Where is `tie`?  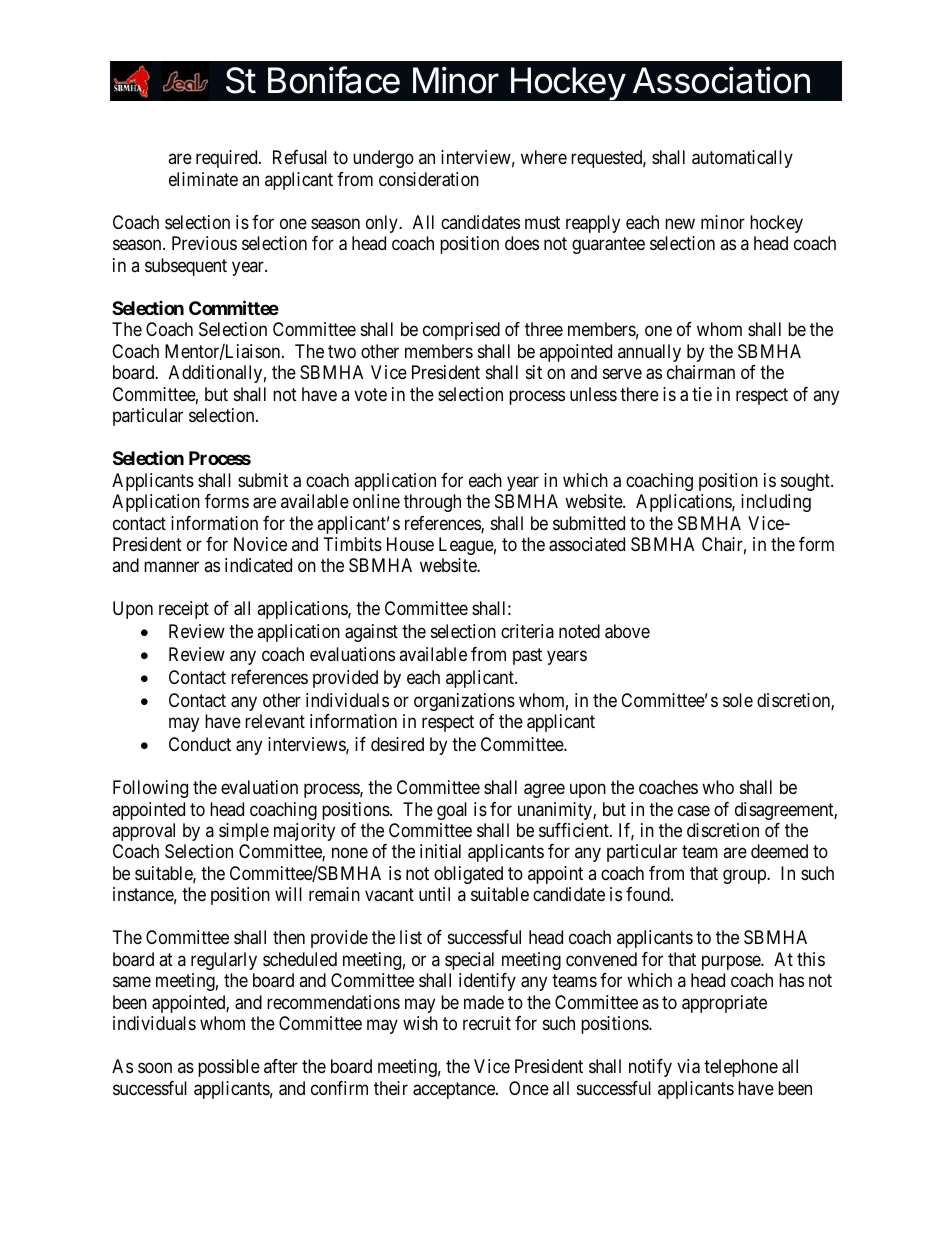 tie is located at coordinates (702, 394).
